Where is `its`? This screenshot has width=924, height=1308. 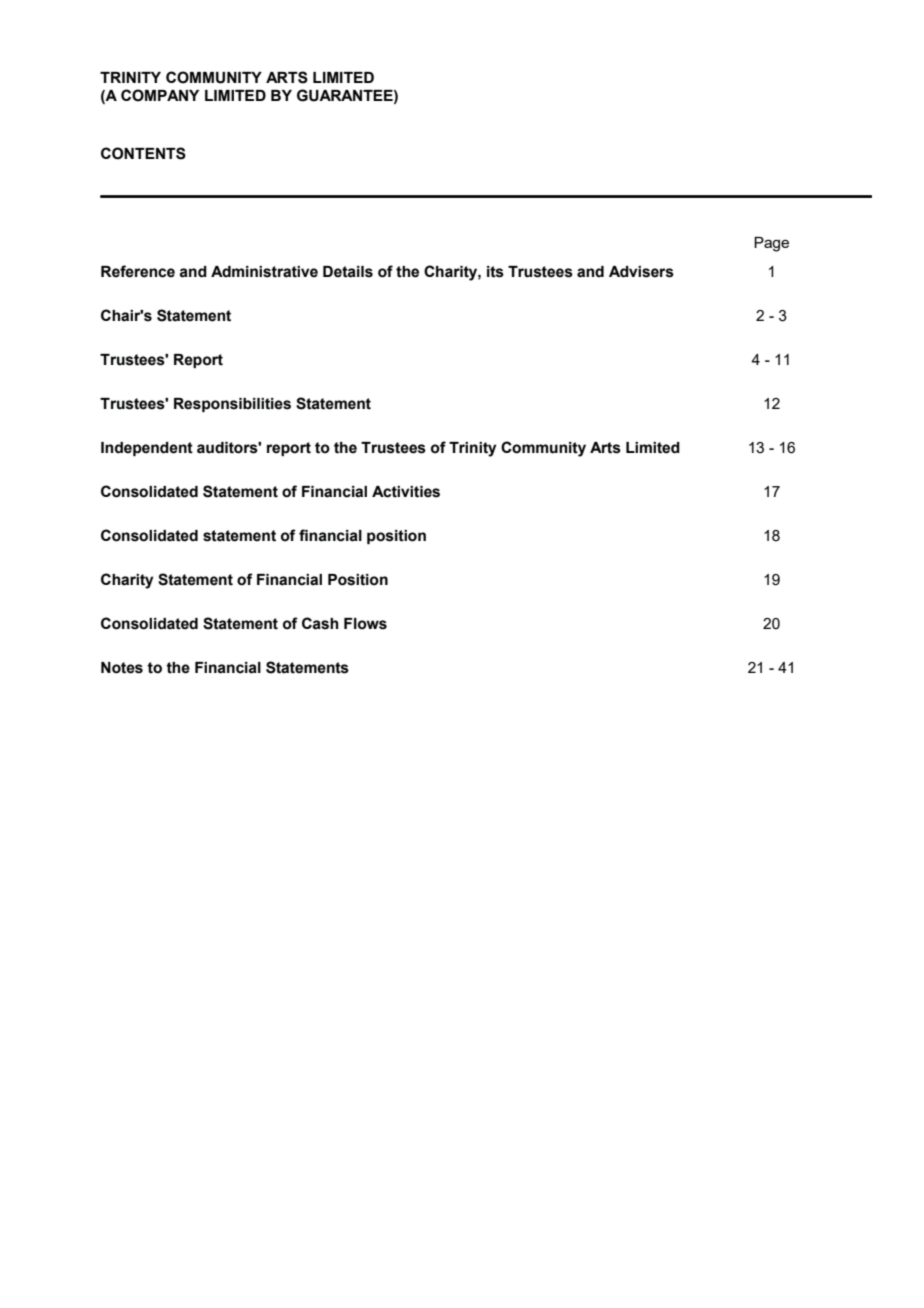
its is located at coordinates (495, 272).
